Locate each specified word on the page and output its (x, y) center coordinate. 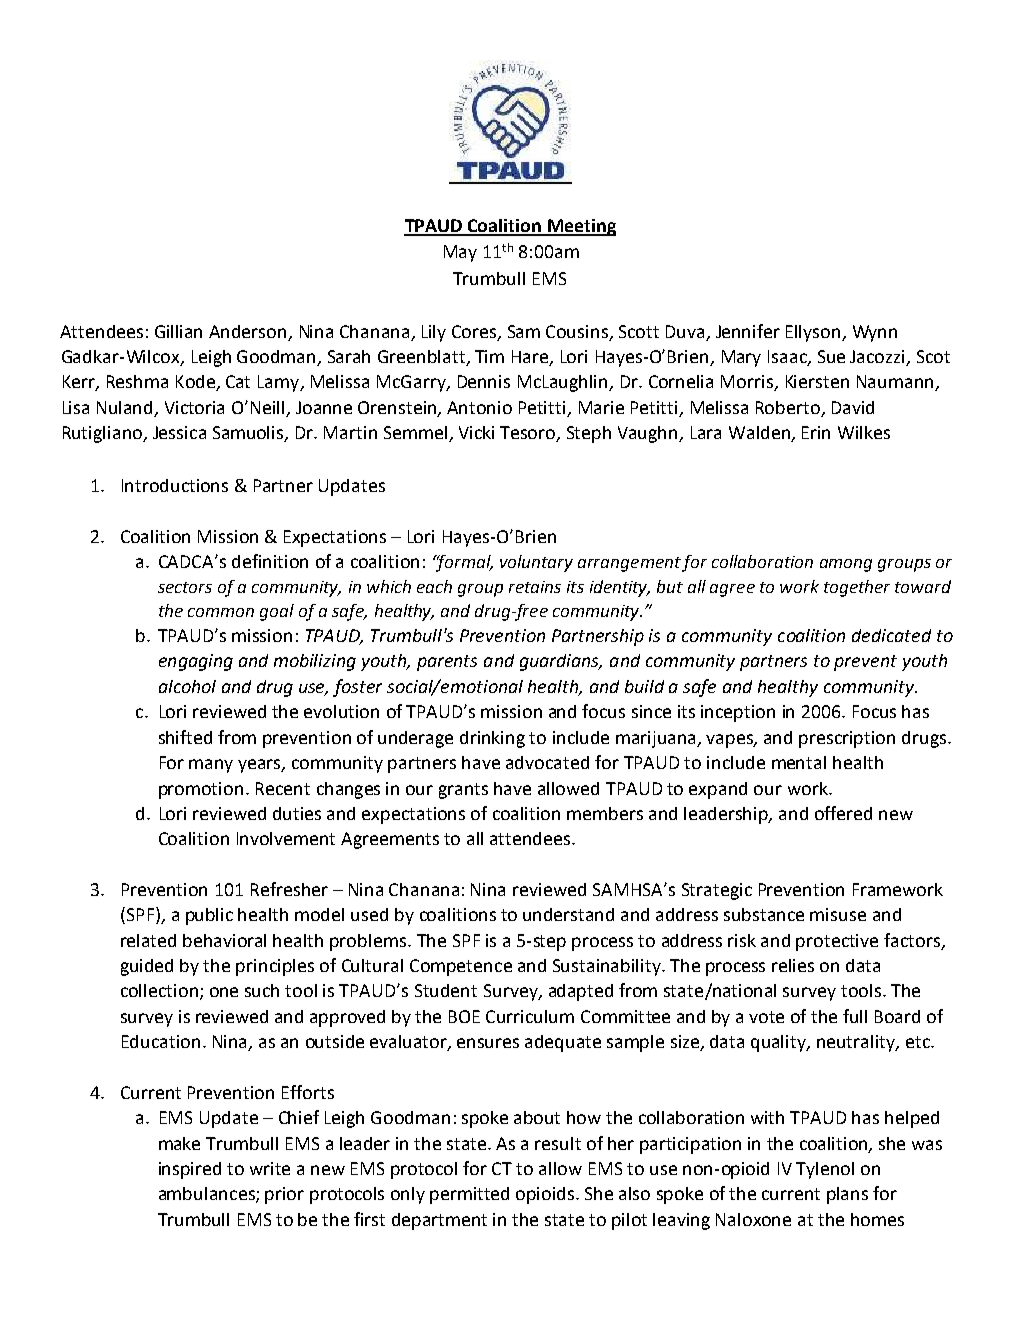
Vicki (476, 432)
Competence (461, 967)
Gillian (178, 331)
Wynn (875, 333)
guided (147, 967)
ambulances (208, 1195)
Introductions (175, 485)
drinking (492, 739)
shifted (185, 737)
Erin (816, 432)
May (460, 253)
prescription (847, 739)
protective (837, 942)
